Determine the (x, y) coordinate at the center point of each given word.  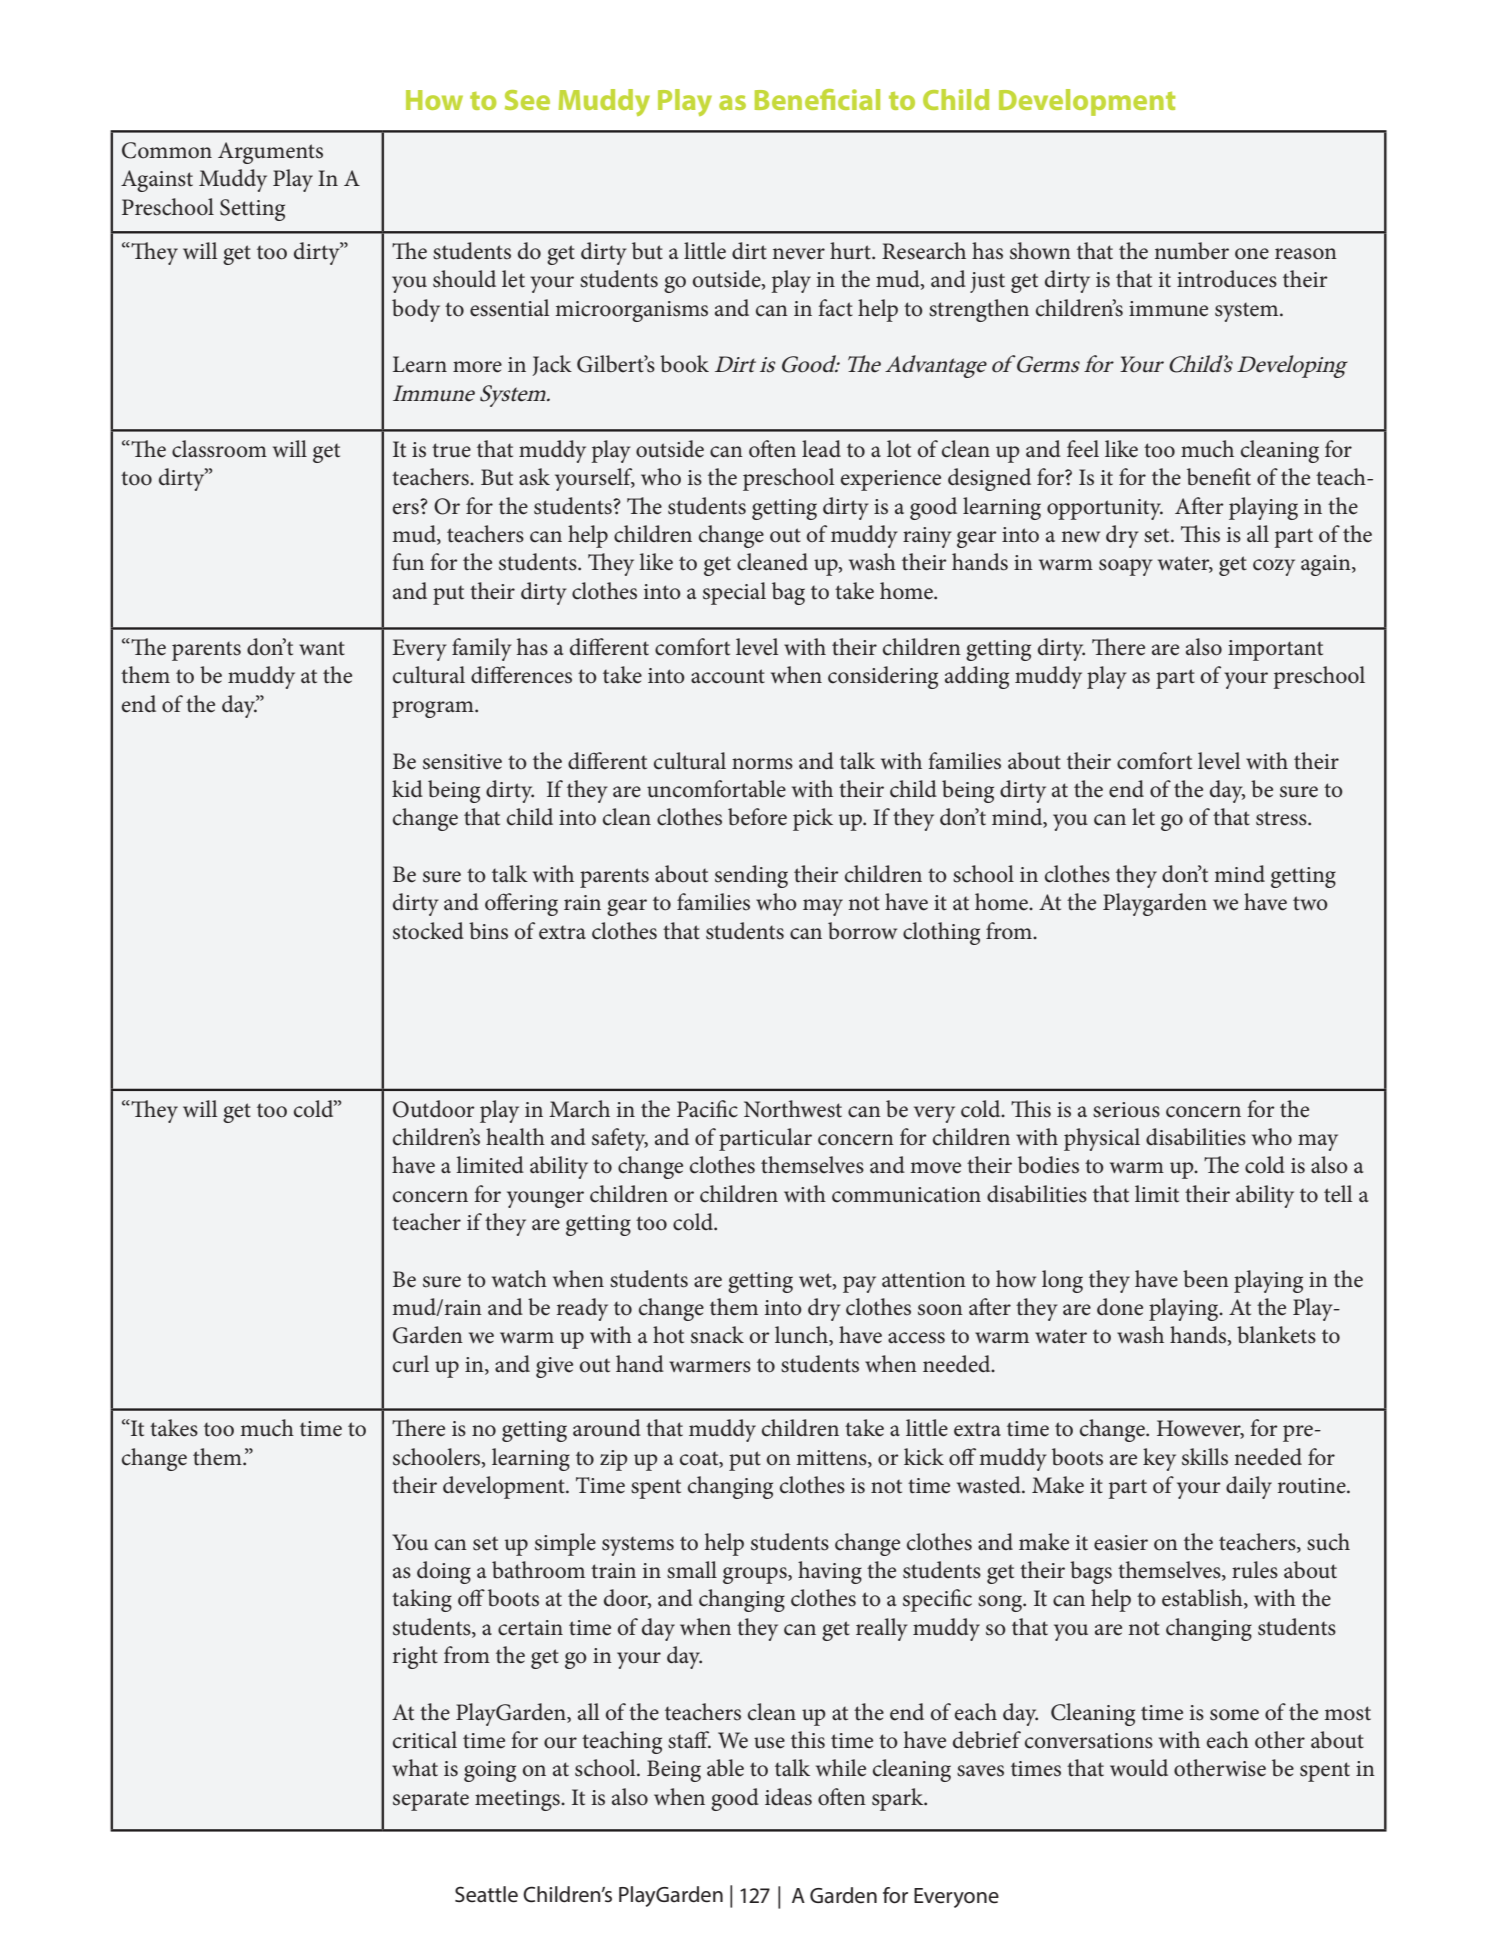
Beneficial (817, 99)
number (1191, 251)
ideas (788, 1797)
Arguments (270, 153)
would (1139, 1768)
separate (431, 1801)
